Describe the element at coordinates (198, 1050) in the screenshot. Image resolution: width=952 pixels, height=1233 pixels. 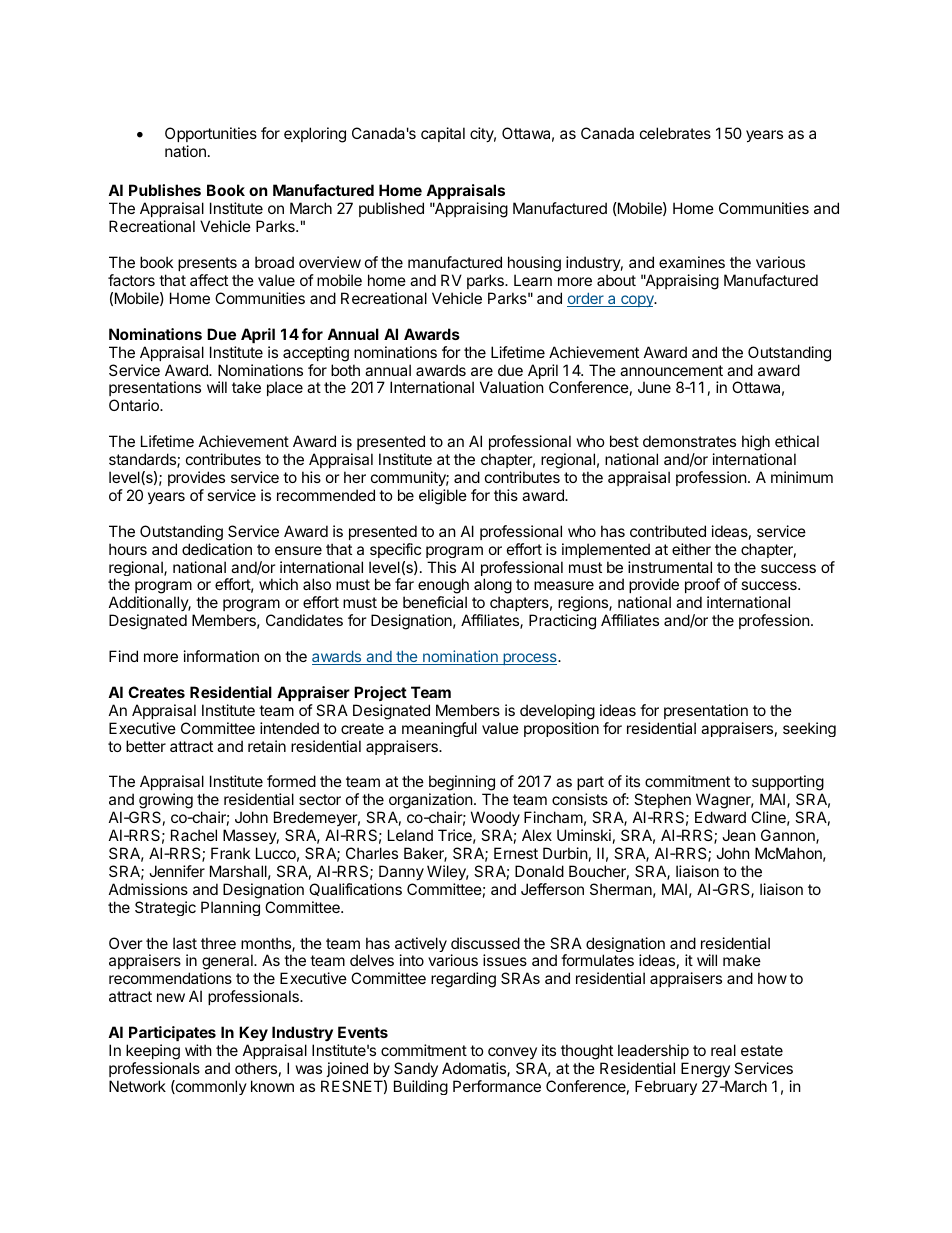
I see `with` at that location.
